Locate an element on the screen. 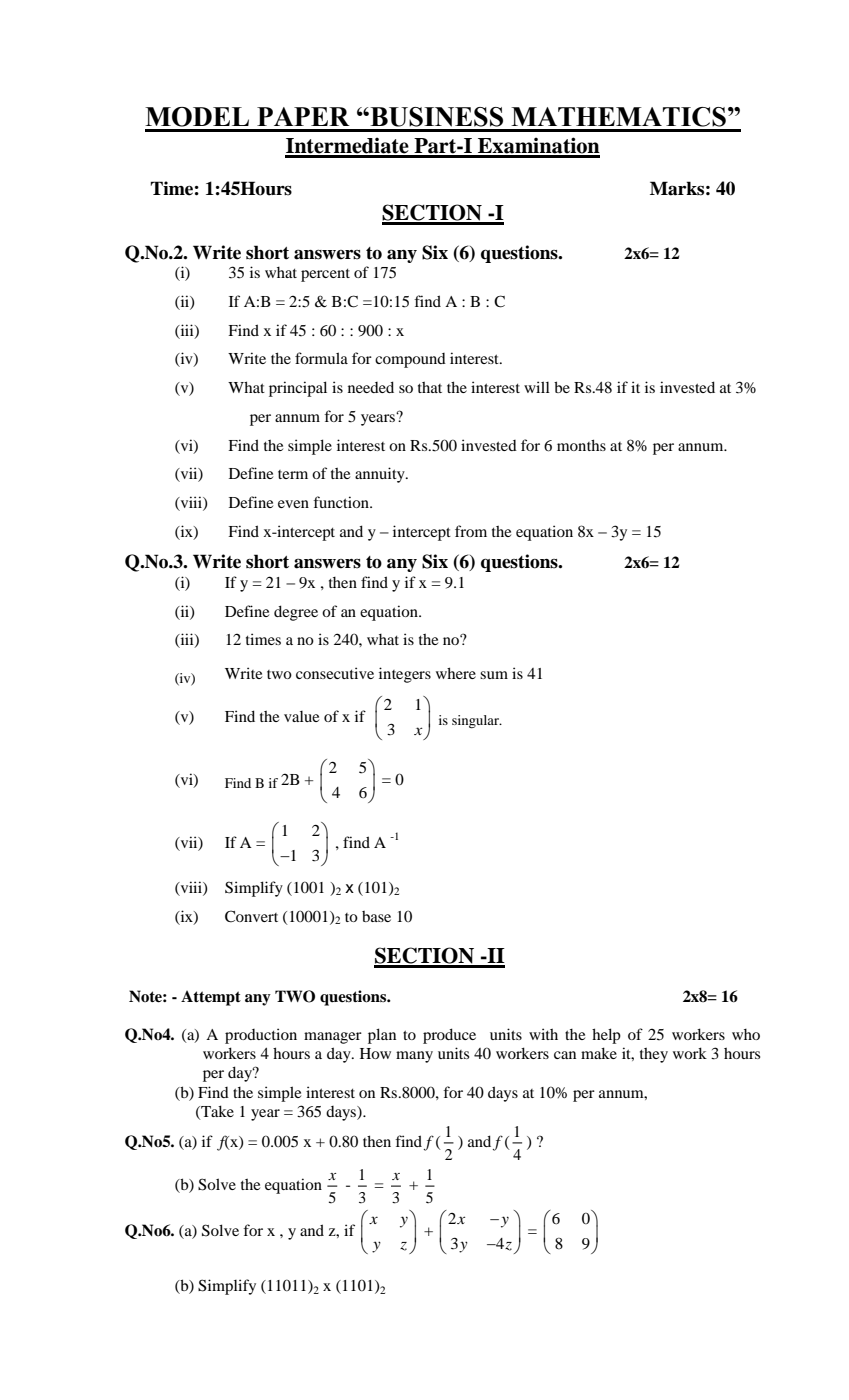 This screenshot has height=1400, width=849. value is located at coordinates (301, 716).
